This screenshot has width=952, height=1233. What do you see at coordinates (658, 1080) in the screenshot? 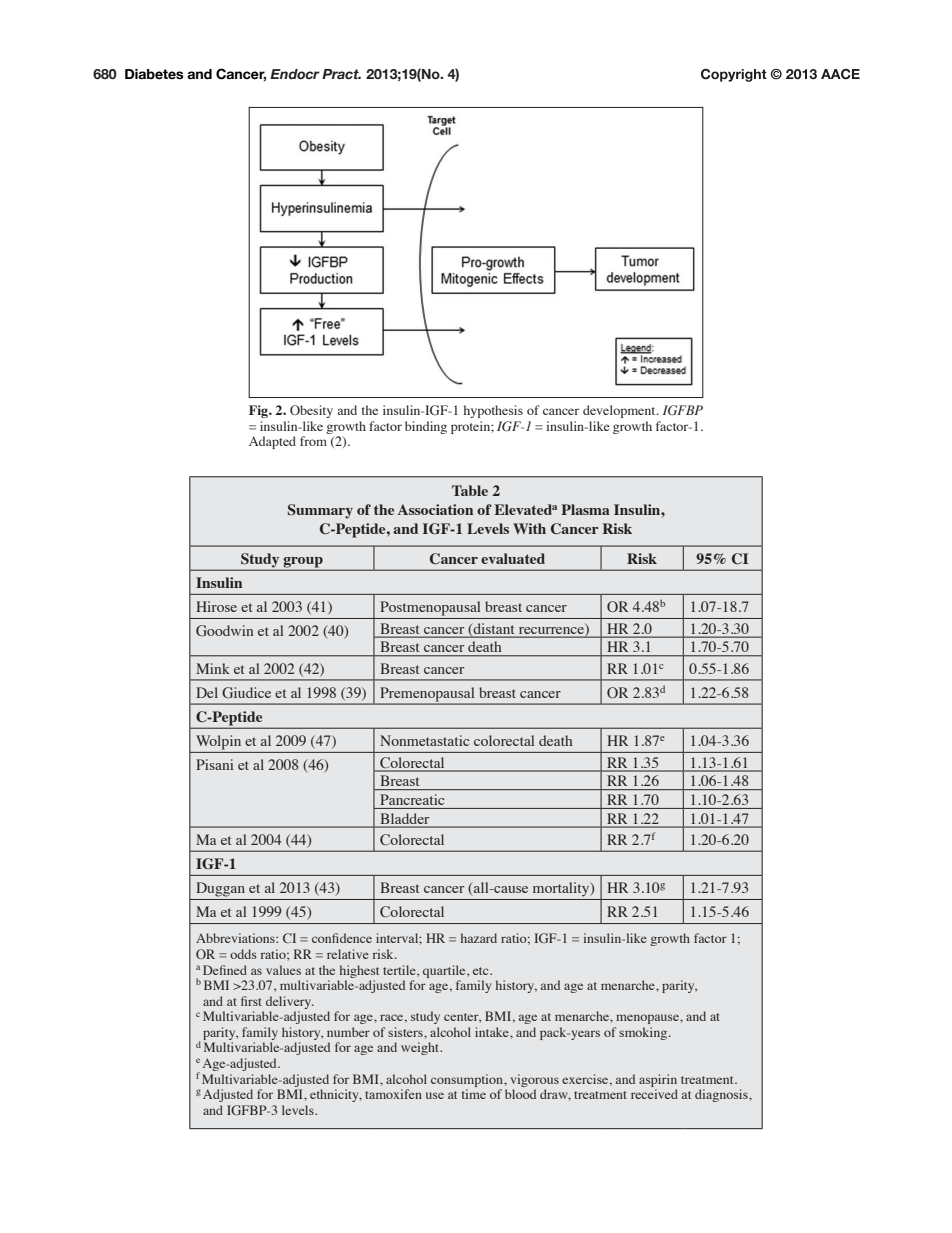
I see `aspirin` at bounding box center [658, 1080].
